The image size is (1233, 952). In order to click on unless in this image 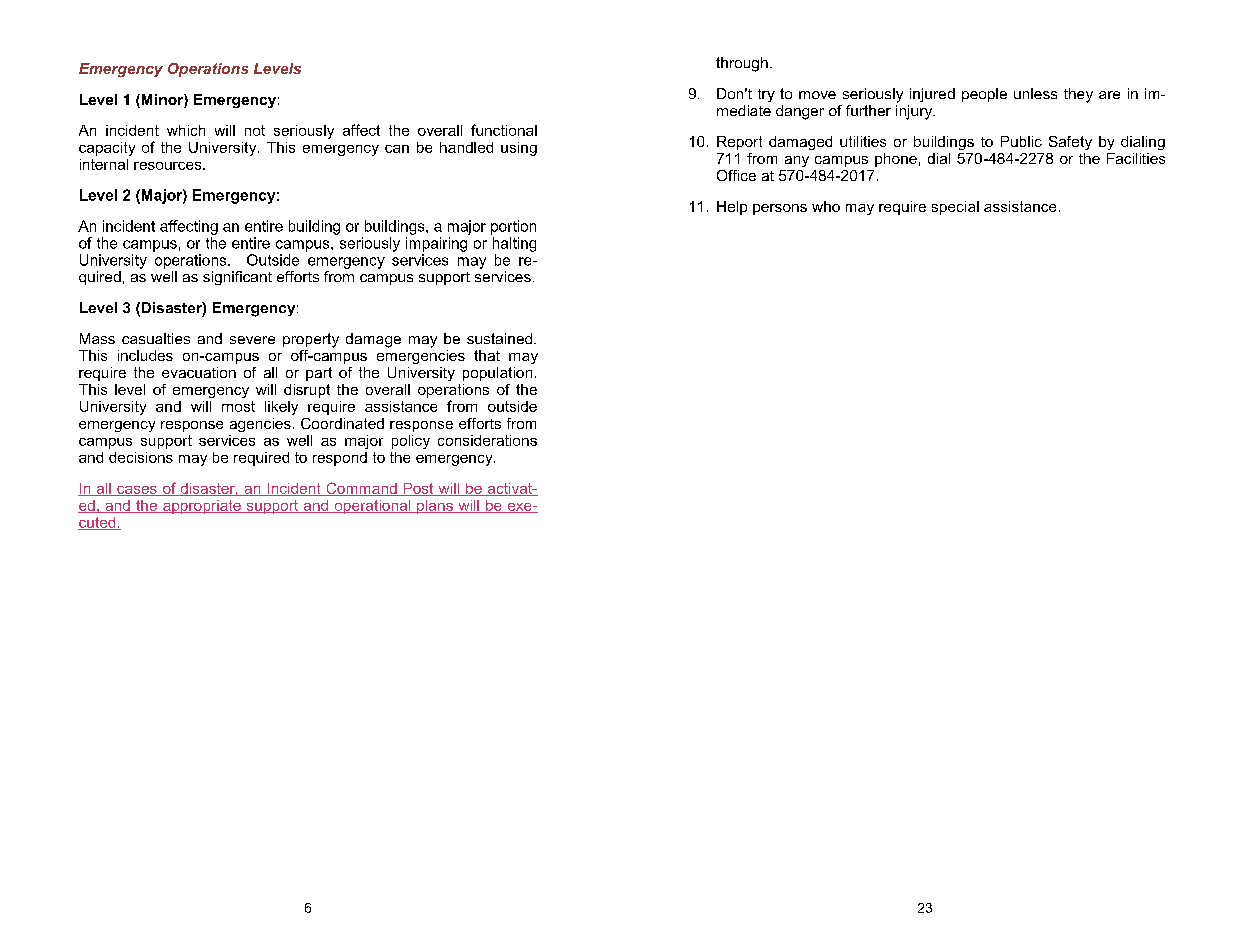, I will do `click(1035, 93)`.
